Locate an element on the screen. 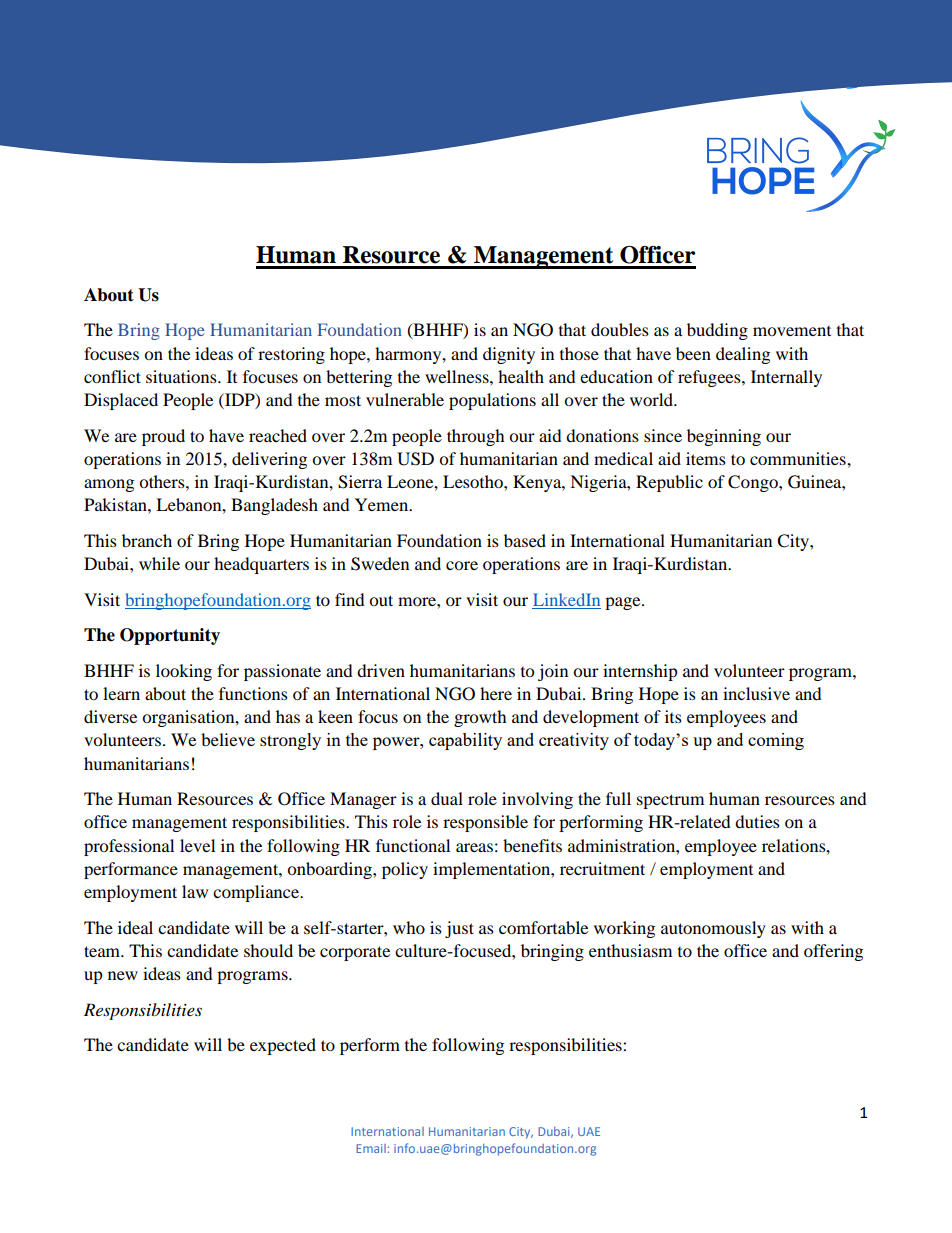 This screenshot has height=1233, width=952. dignity is located at coordinates (509, 355).
